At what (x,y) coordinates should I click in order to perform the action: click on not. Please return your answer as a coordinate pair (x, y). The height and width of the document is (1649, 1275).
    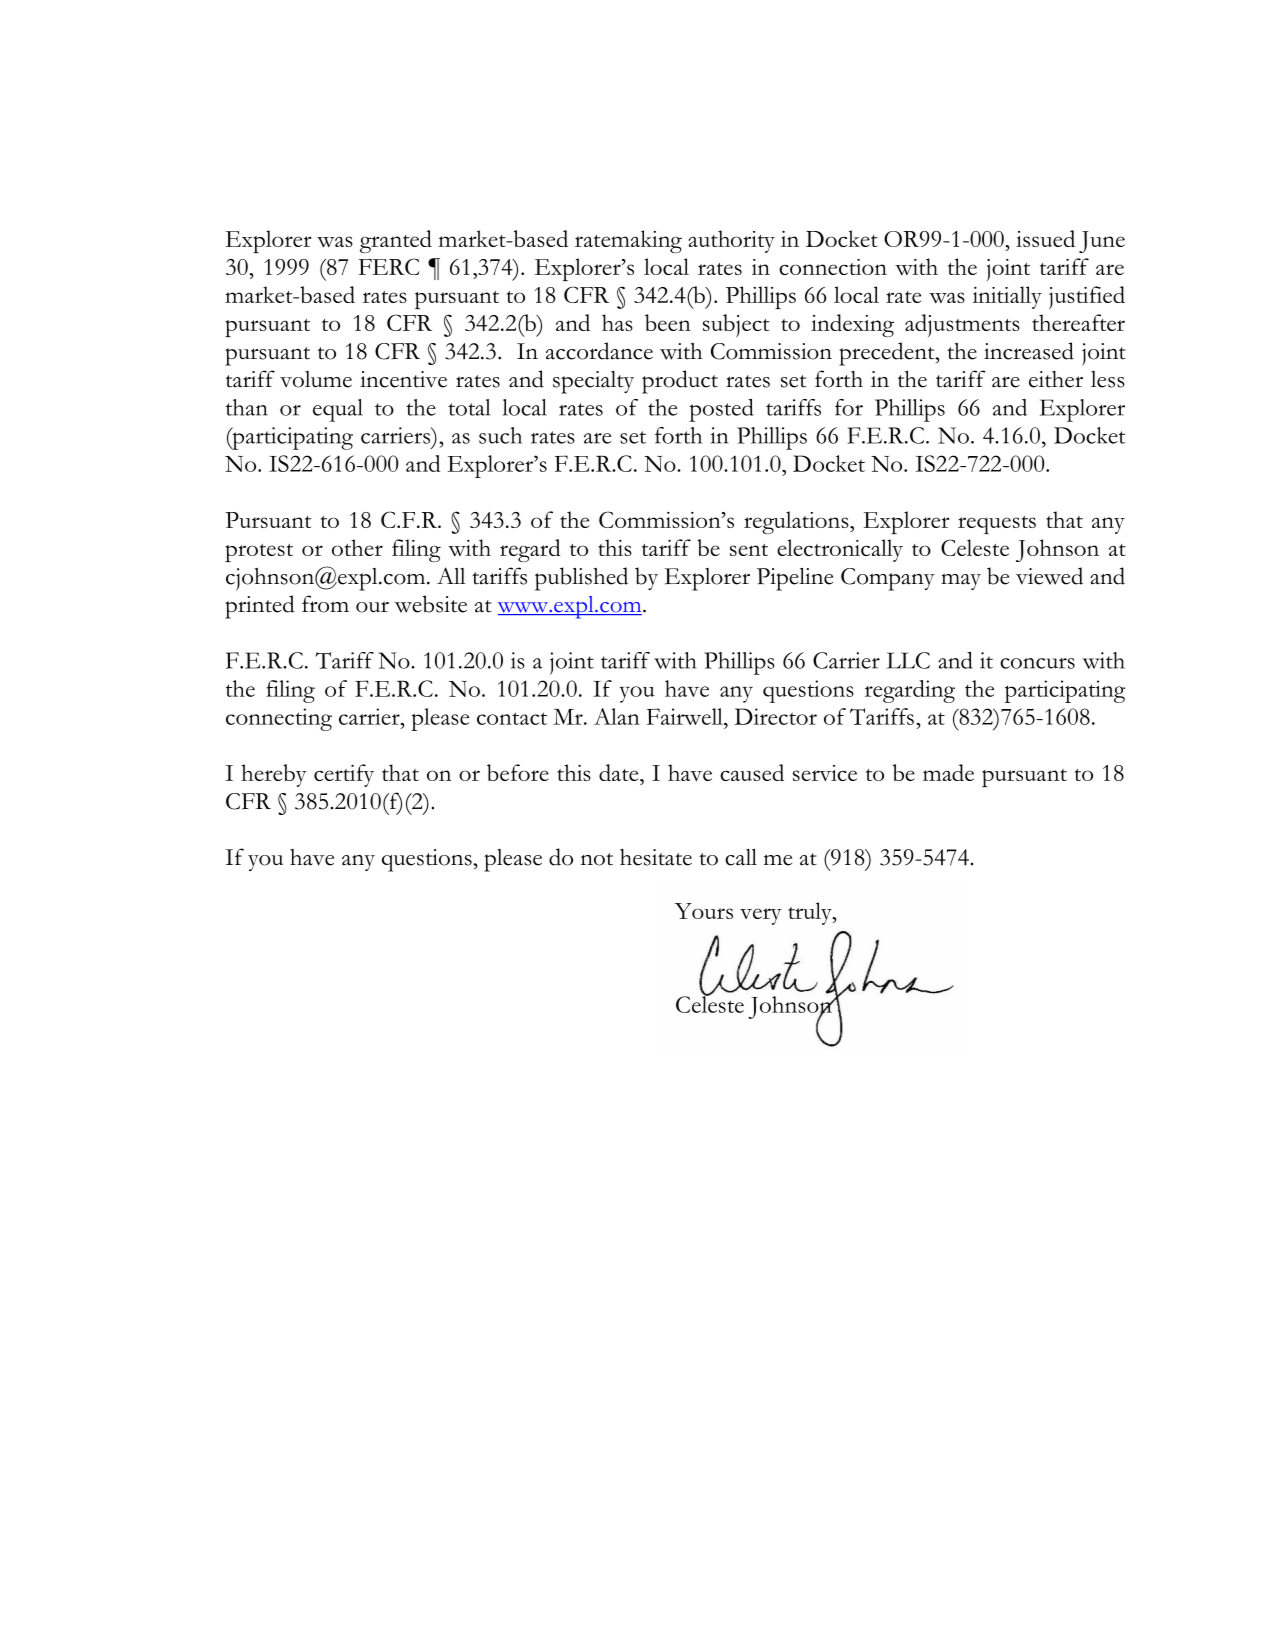
    Looking at the image, I should click on (597, 859).
